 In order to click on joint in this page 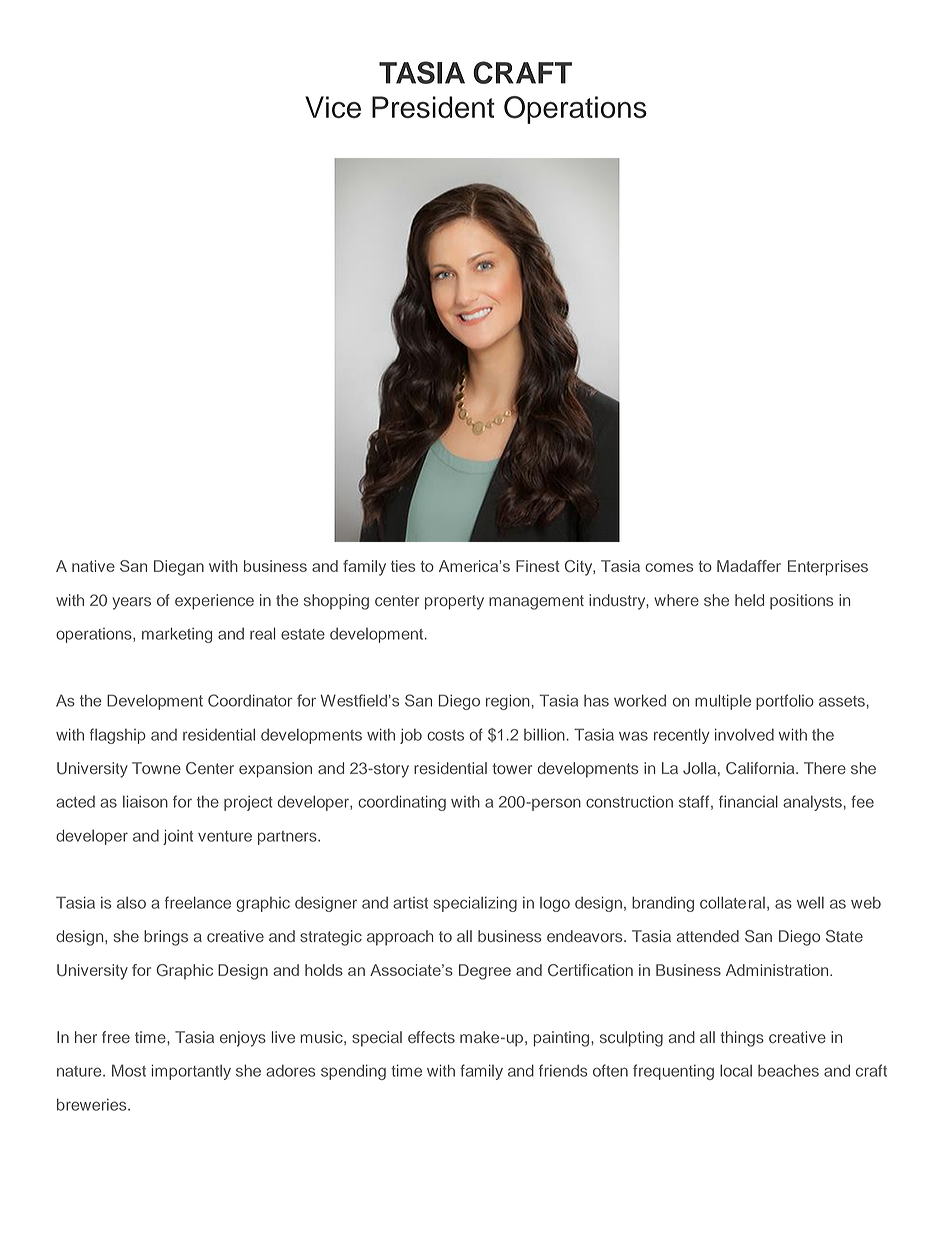, I will do `click(178, 837)`.
